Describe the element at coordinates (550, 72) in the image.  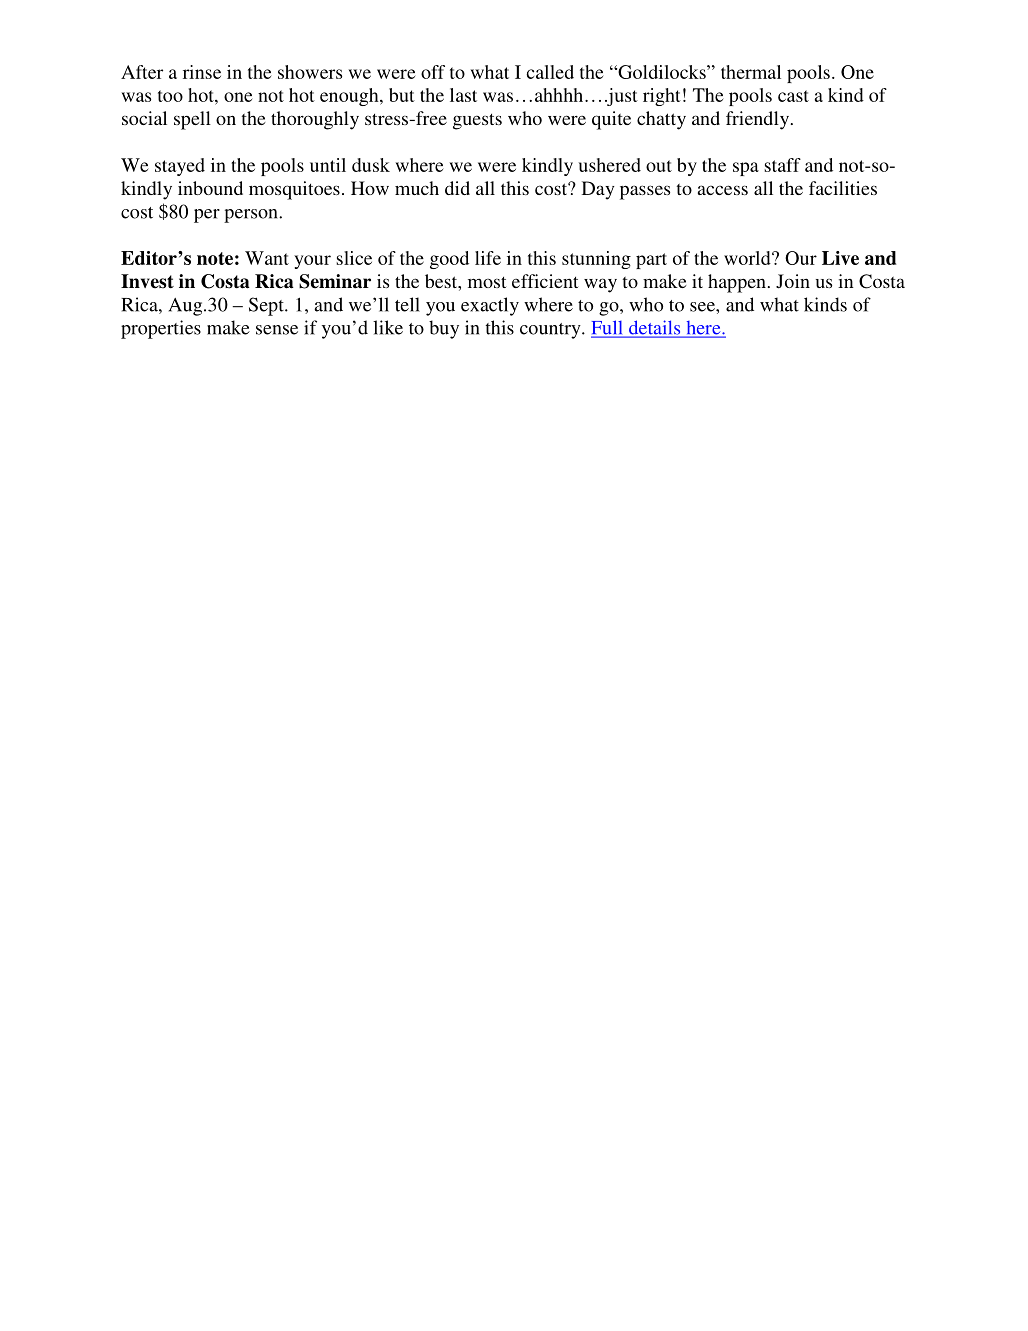
I see `called` at that location.
